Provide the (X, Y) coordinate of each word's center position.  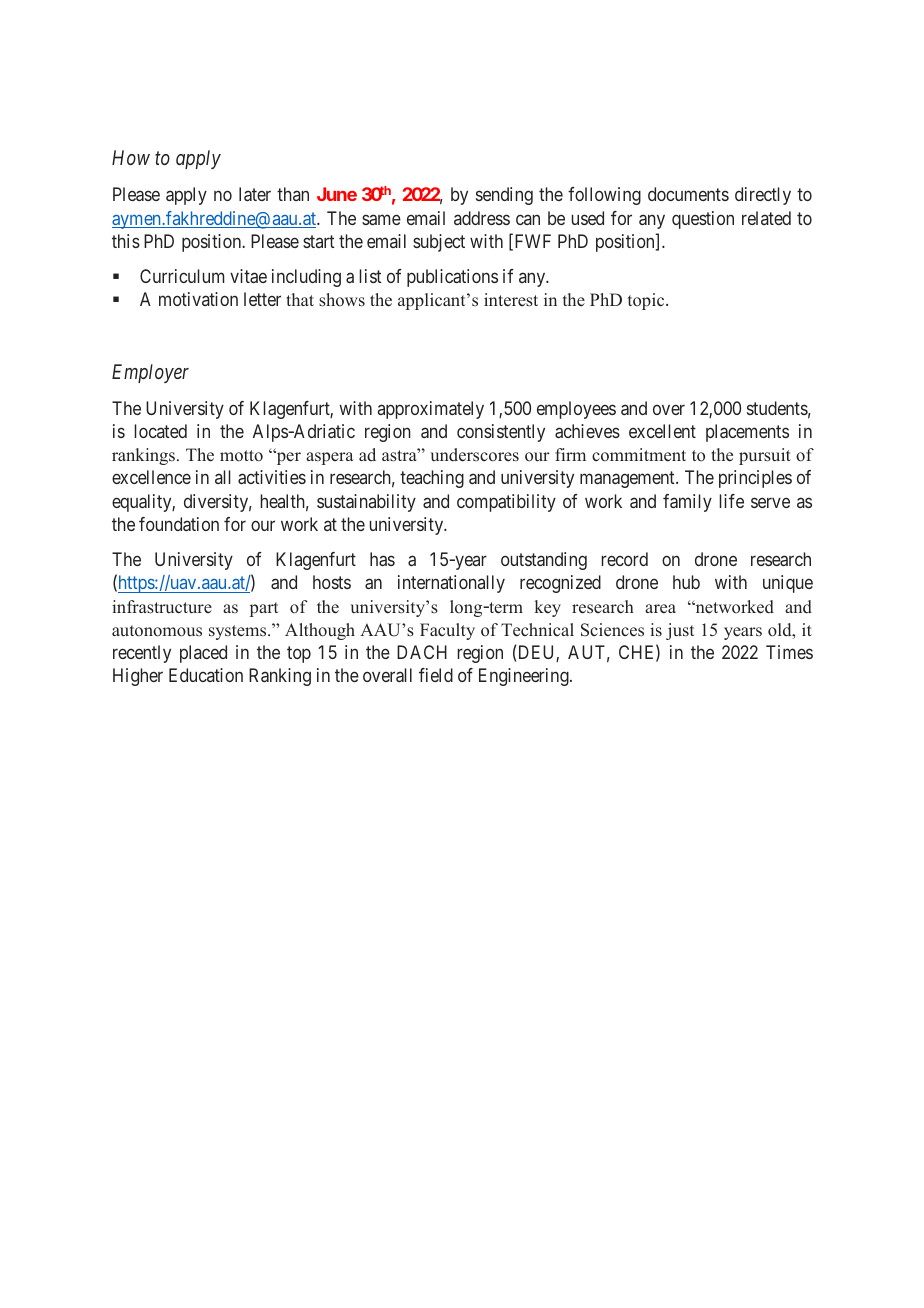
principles (755, 479)
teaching (432, 479)
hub (686, 582)
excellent (662, 431)
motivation (198, 299)
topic (647, 301)
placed (203, 654)
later (255, 194)
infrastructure (162, 607)
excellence (151, 477)
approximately (431, 410)
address (482, 218)
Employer (150, 373)
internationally (451, 584)
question (703, 220)
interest (511, 300)
